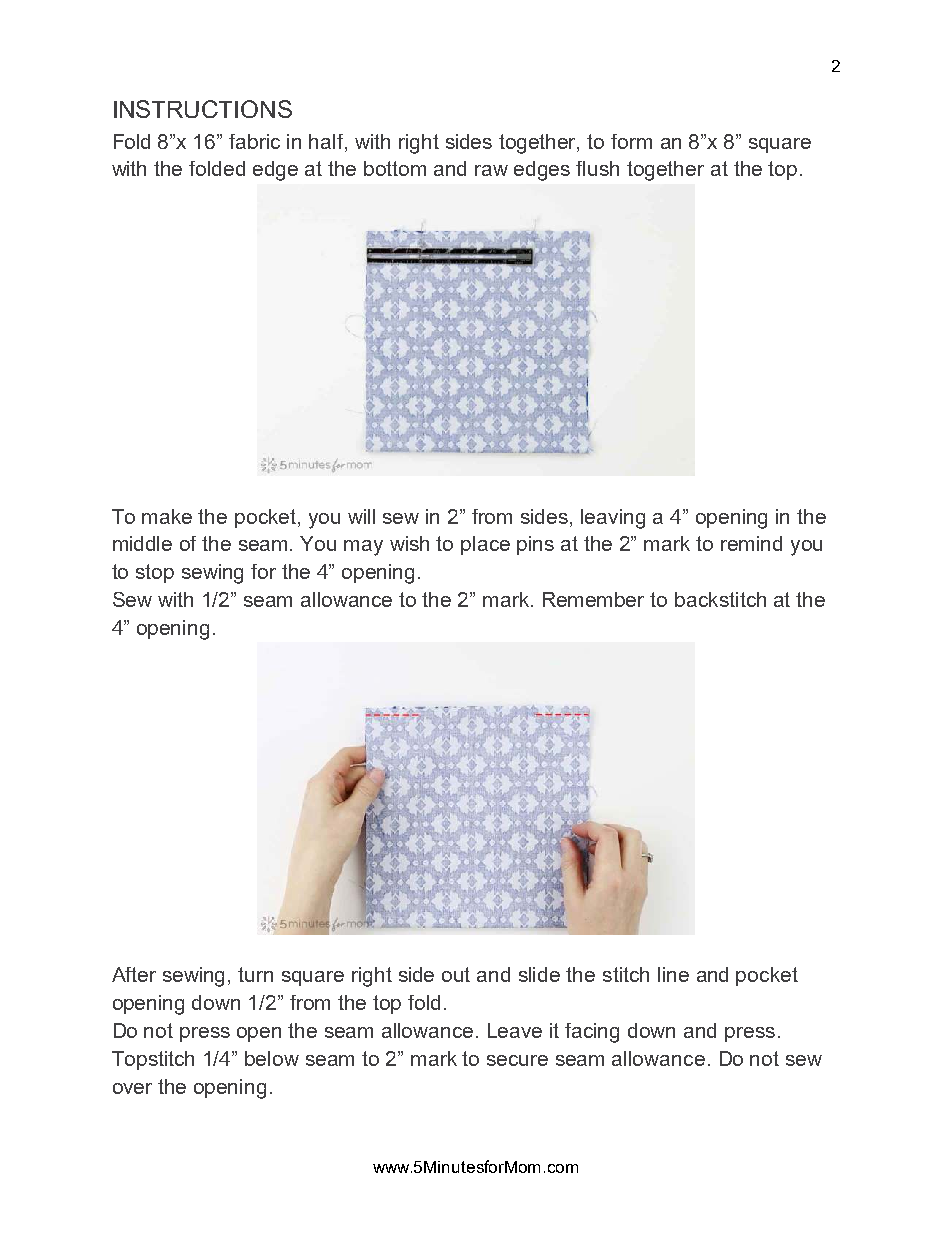 The image size is (952, 1233). Describe the element at coordinates (272, 1058) in the document. I see `below` at that location.
